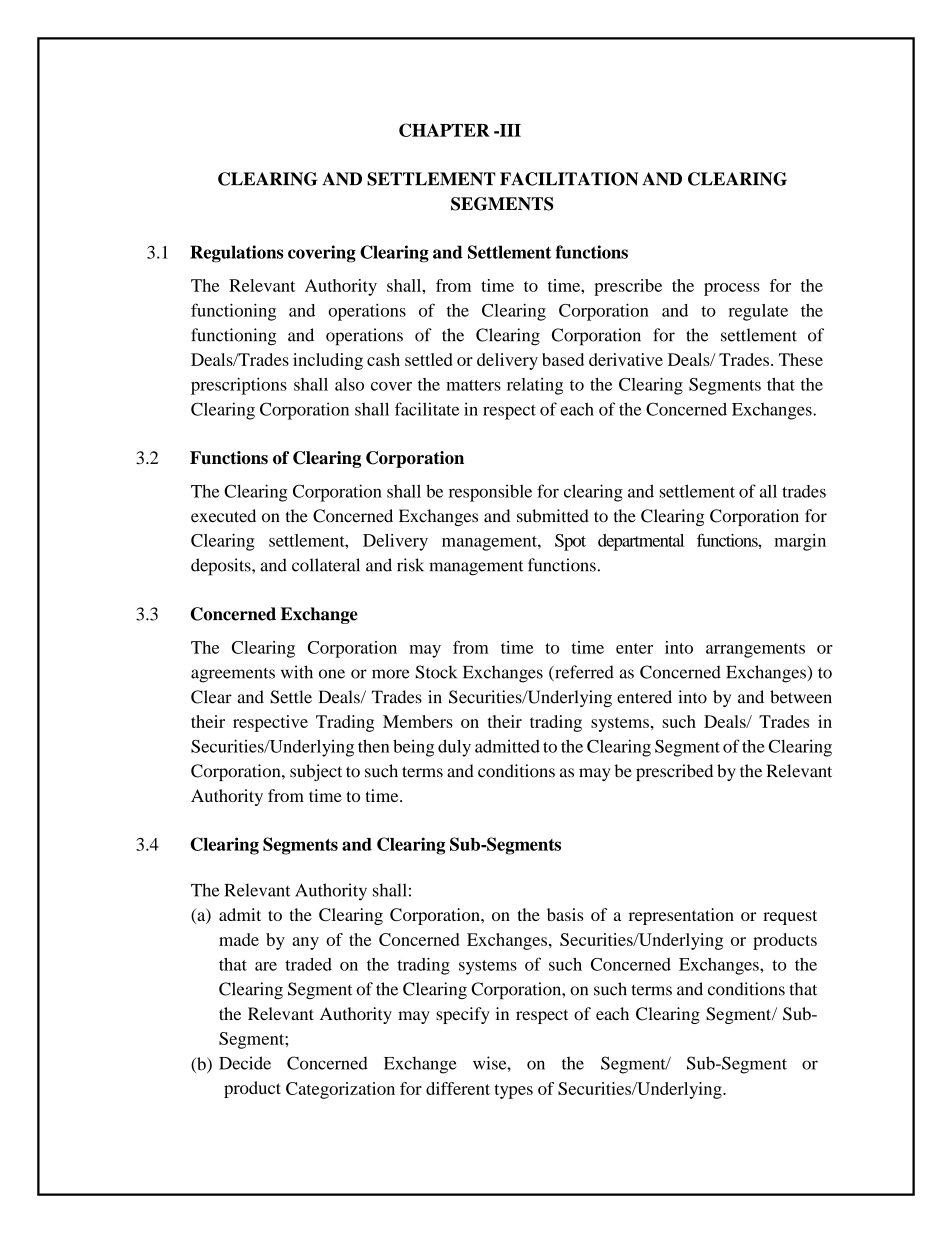 The width and height of the document is (952, 1233). Describe the element at coordinates (237, 254) in the document. I see `Regulations` at that location.
